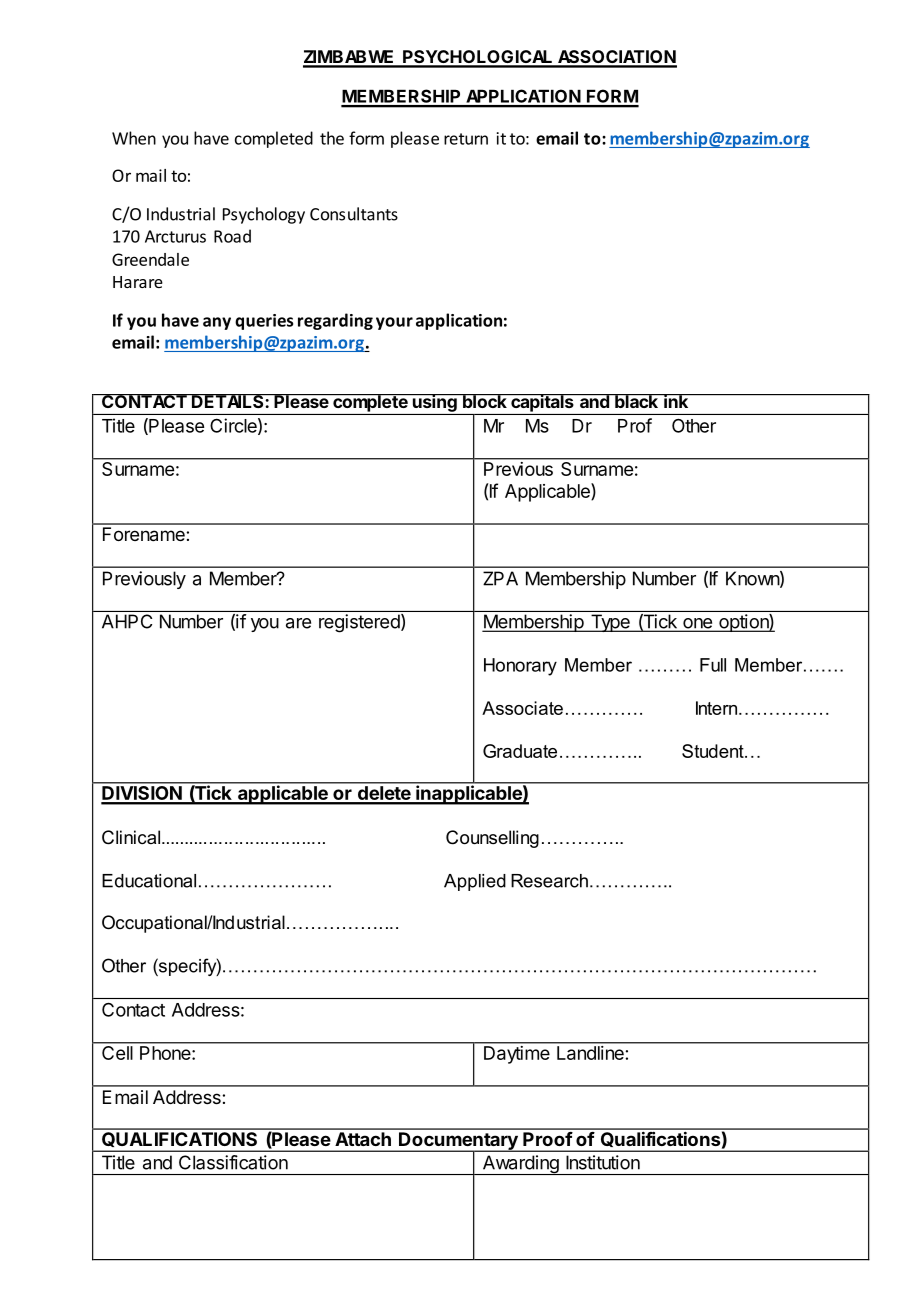  Describe the element at coordinates (233, 1162) in the page. I see `Classification` at that location.
